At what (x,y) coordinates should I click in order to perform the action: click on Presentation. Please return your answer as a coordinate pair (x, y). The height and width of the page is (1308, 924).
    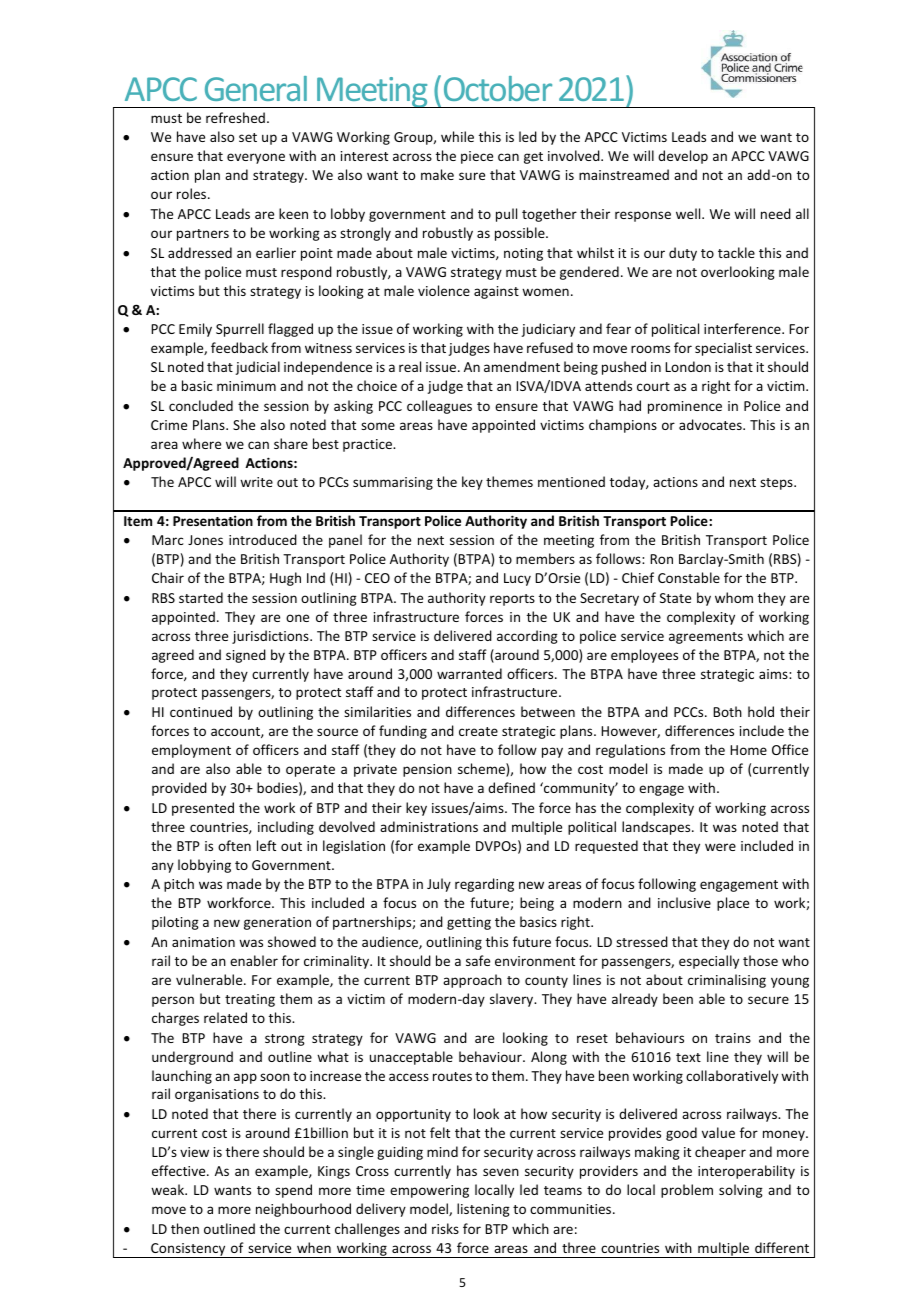
    Looking at the image, I should click on (213, 520).
